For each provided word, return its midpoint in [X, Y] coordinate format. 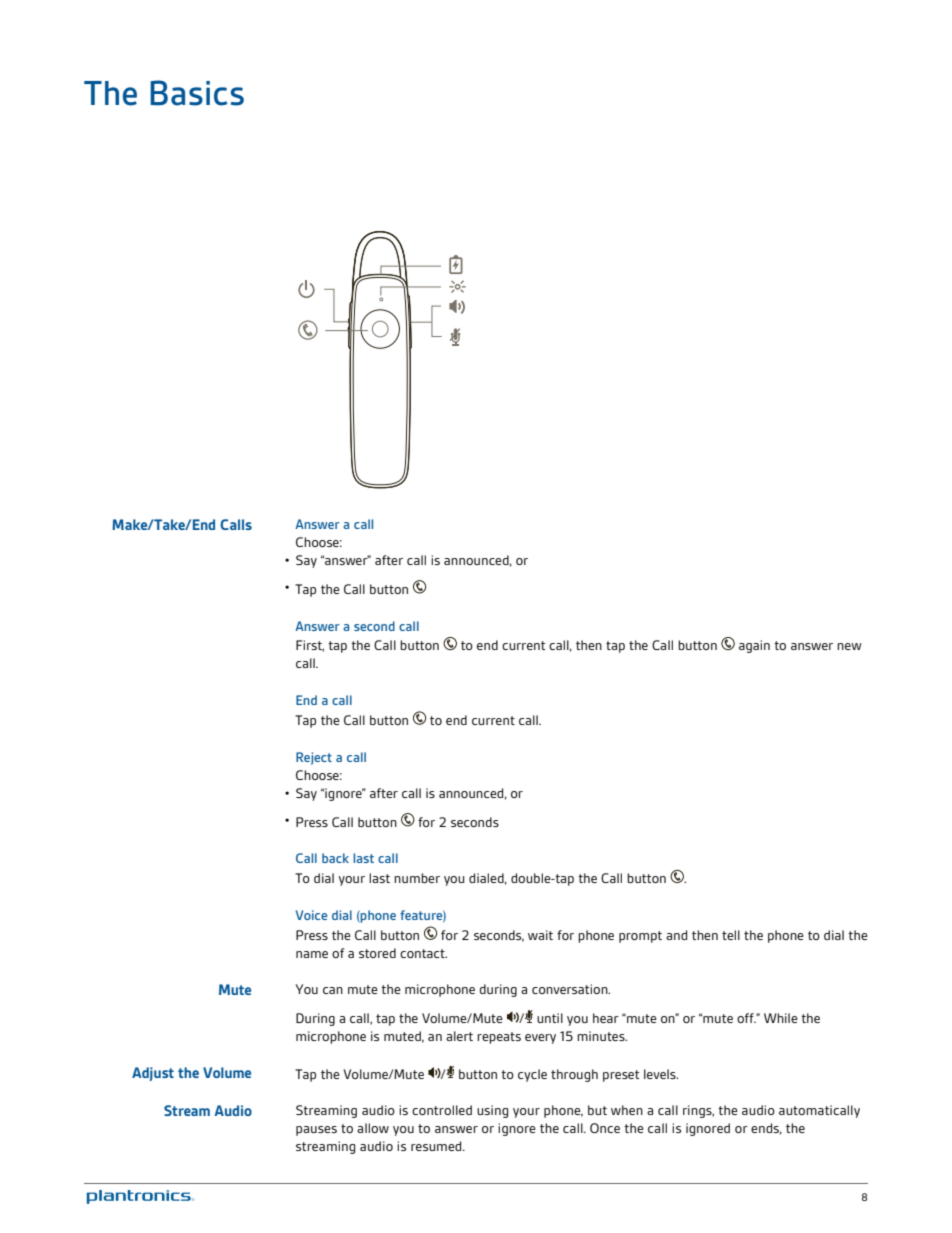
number [417, 878]
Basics [197, 93]
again [754, 646]
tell [731, 935]
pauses [316, 1131]
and [676, 935]
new [849, 646]
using [492, 1111]
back [335, 858]
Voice [311, 915]
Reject [314, 758]
